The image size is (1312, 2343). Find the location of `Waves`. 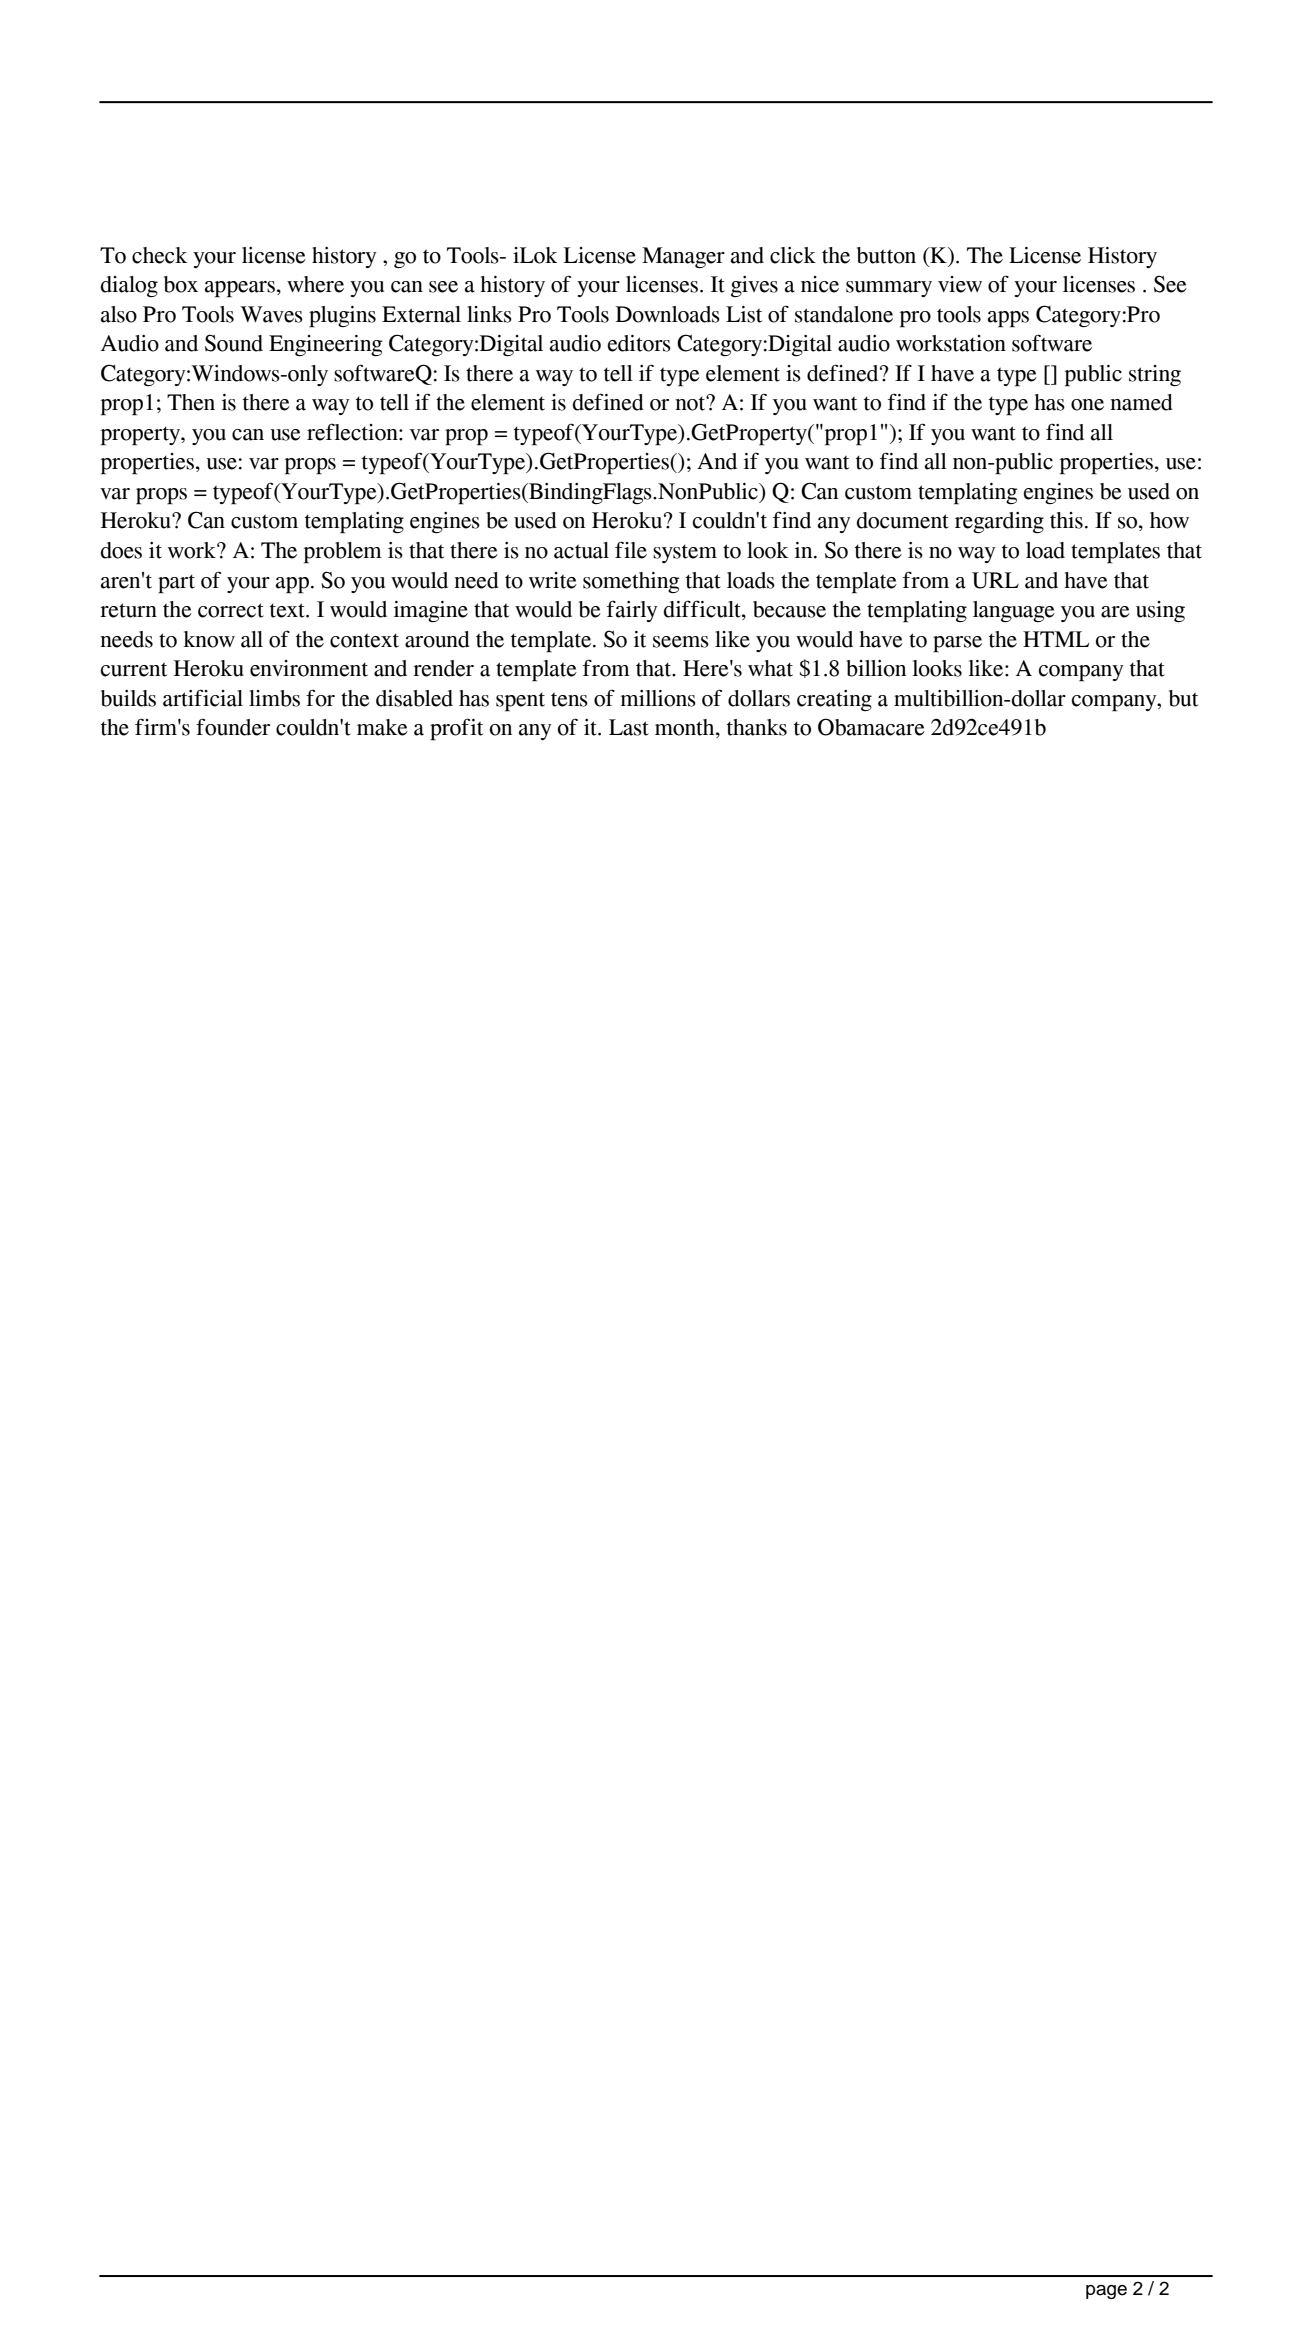

Waves is located at coordinates (271, 314).
